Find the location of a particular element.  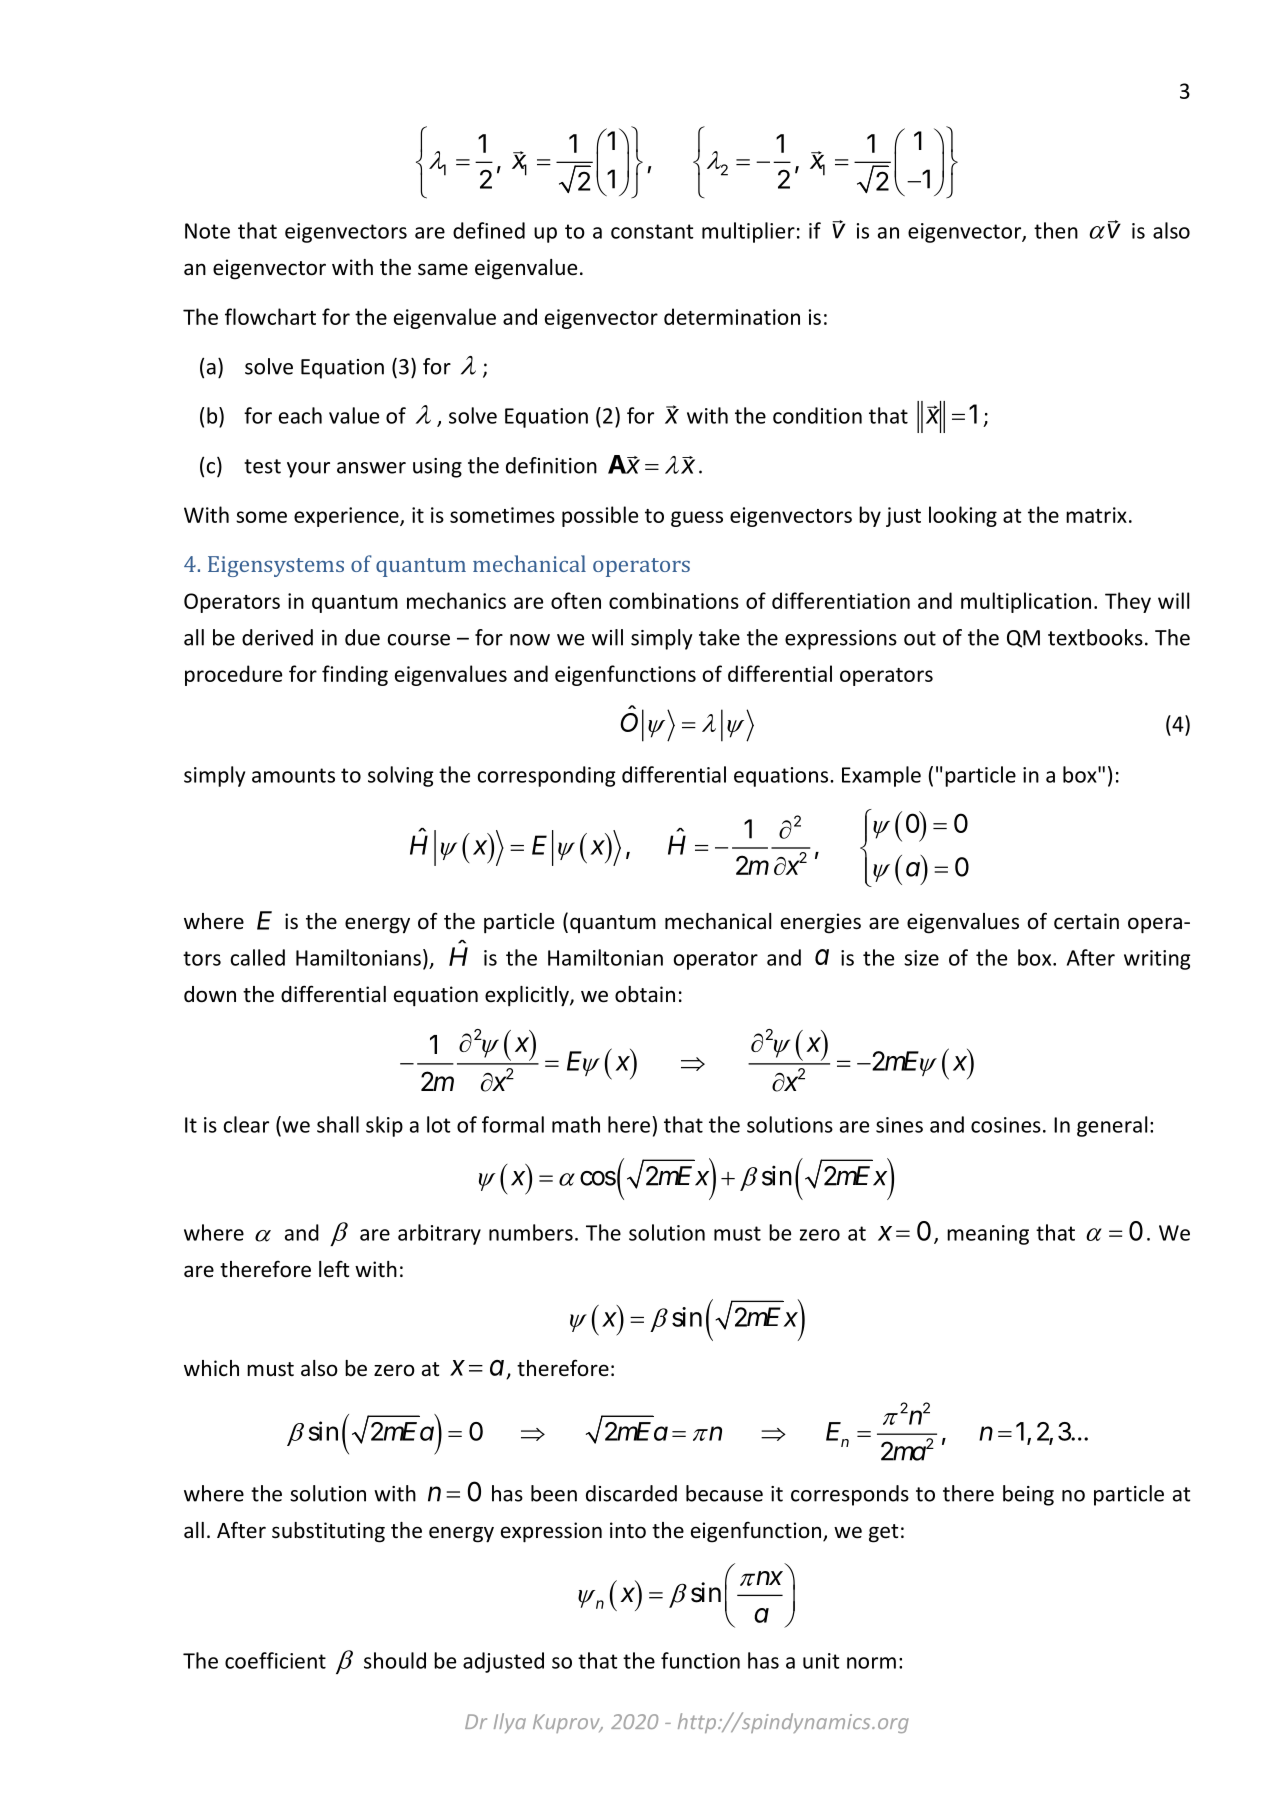

take is located at coordinates (719, 637).
